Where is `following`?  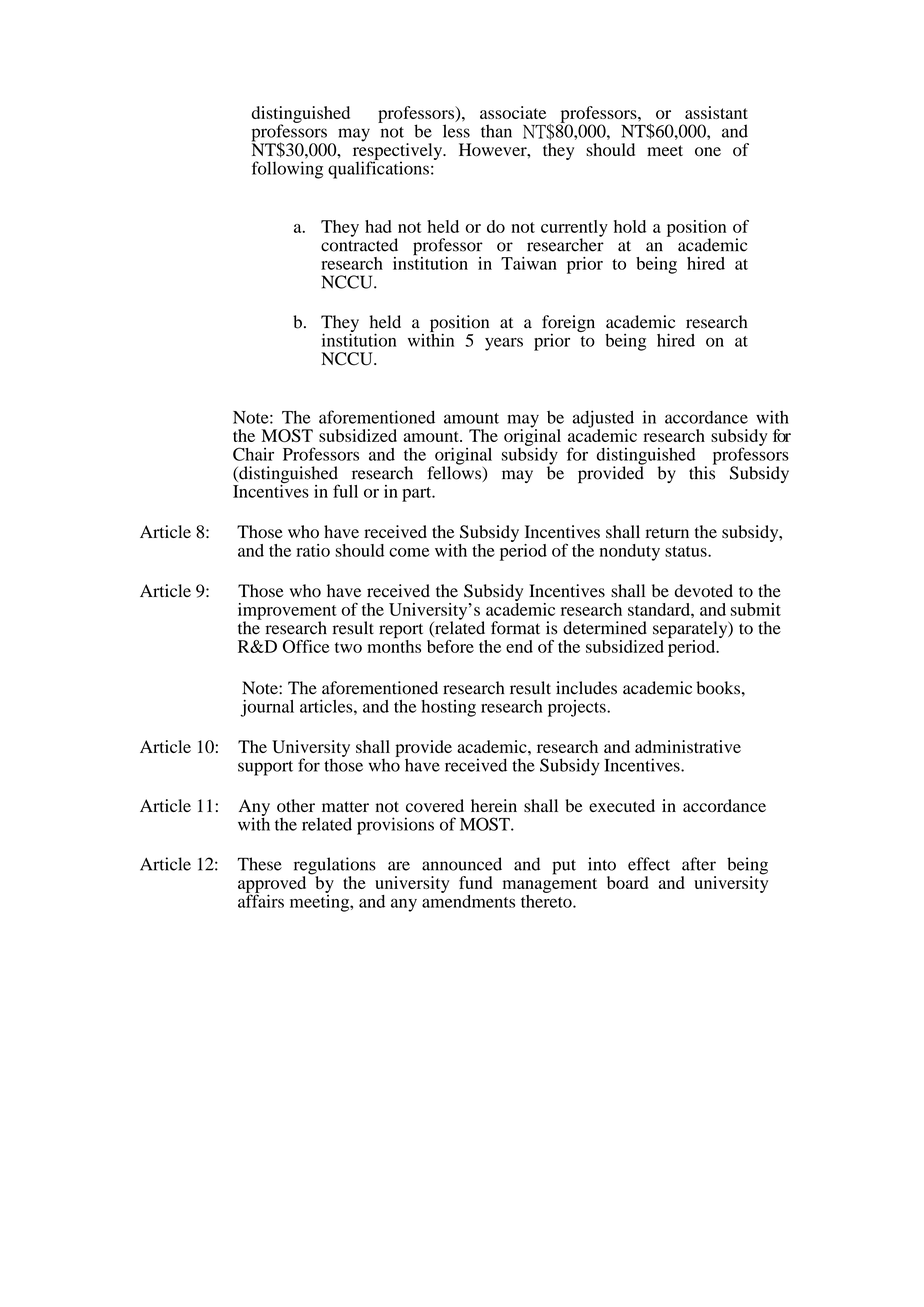 following is located at coordinates (287, 170).
